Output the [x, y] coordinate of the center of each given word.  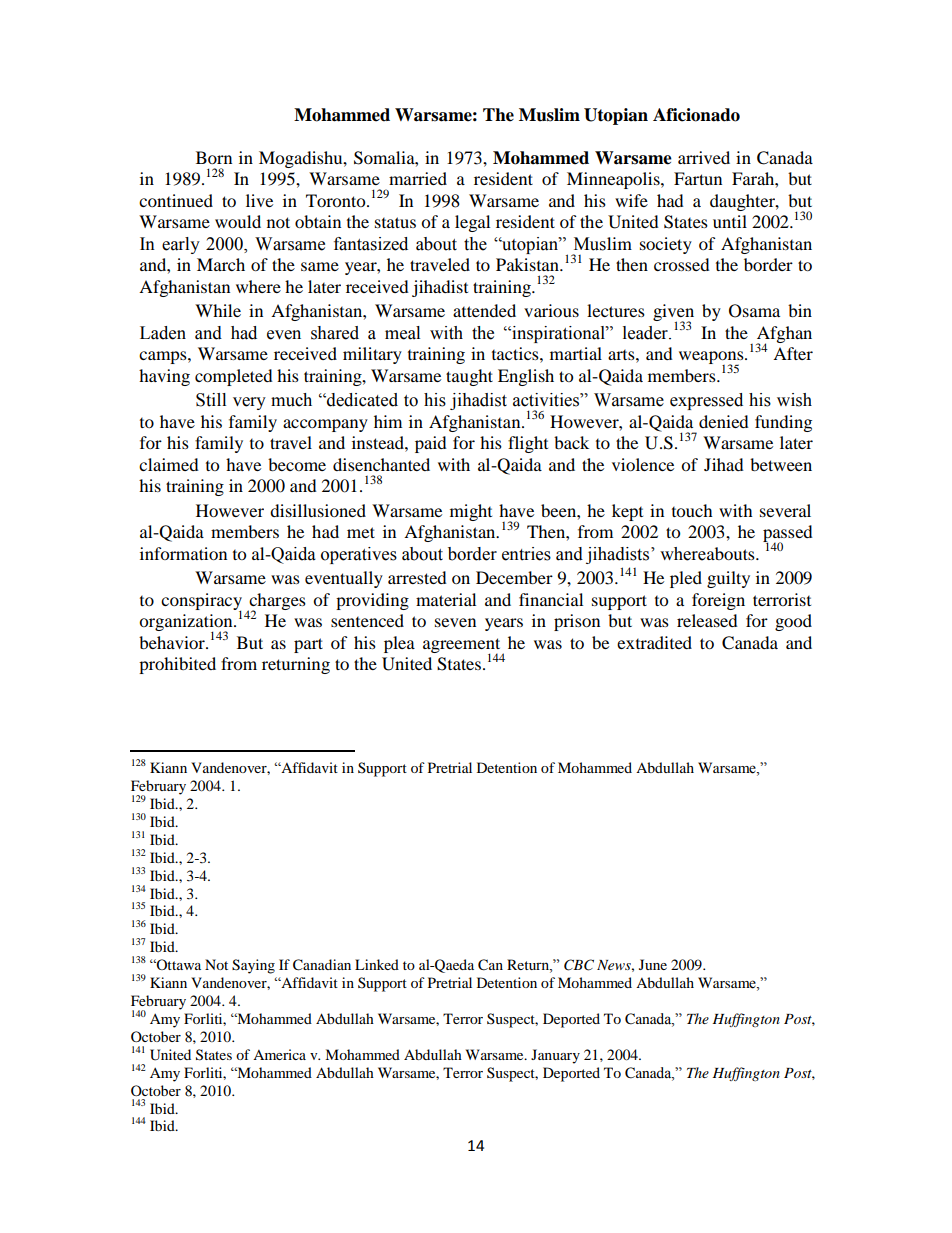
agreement [463, 646]
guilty [728, 579]
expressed [706, 401]
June [653, 964]
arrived [704, 157]
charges [276, 602]
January [555, 1056]
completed [234, 377]
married [418, 178]
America [279, 1054]
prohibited [177, 665]
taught [469, 377]
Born [214, 157]
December [514, 577]
